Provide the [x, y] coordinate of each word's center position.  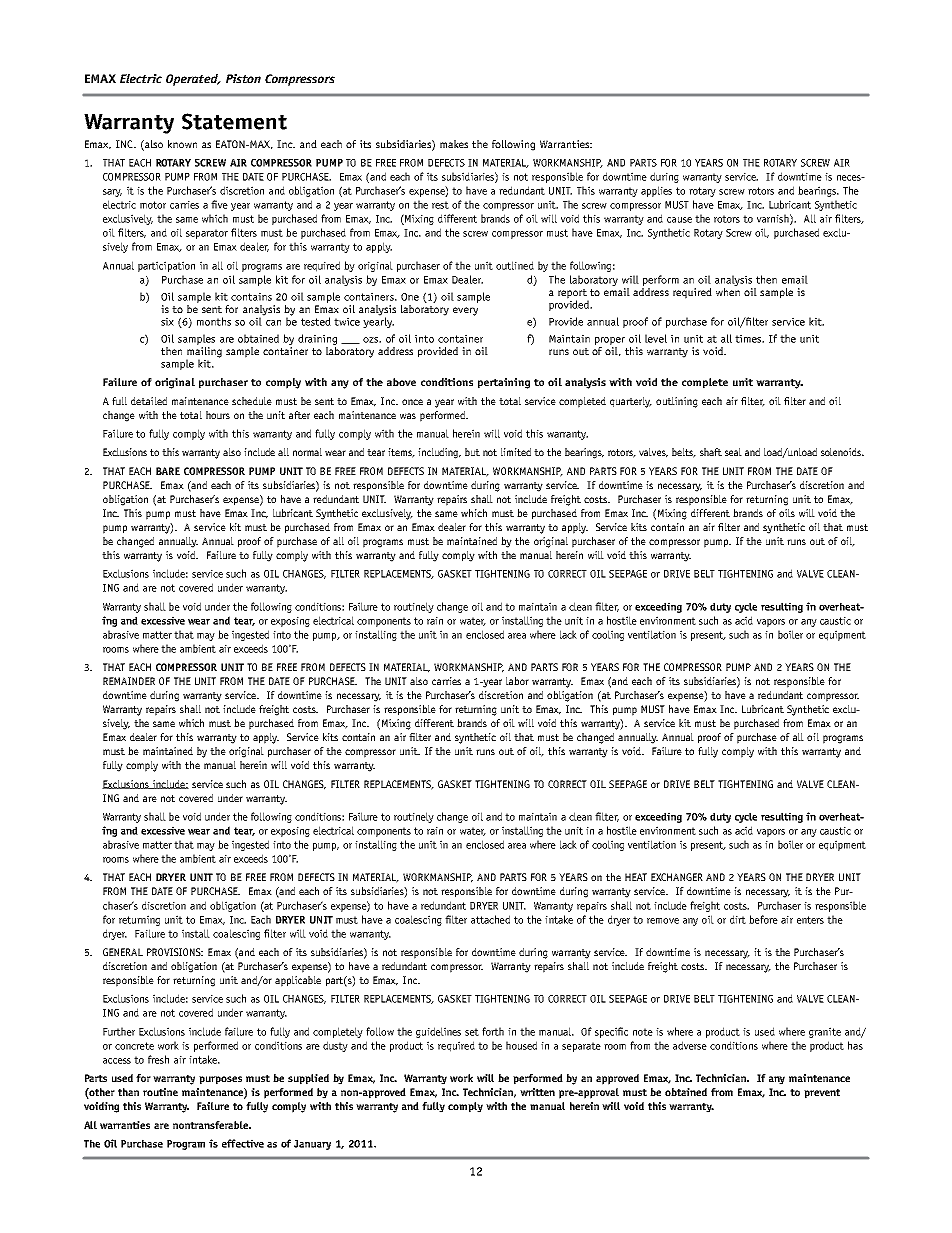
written [537, 1092]
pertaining [504, 383]
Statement [234, 121]
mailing [204, 353]
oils [787, 513]
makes [454, 144]
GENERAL [123, 952]
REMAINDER [129, 681]
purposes [220, 1080]
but [472, 452]
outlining [677, 402]
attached [490, 919]
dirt [738, 919]
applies [656, 191]
